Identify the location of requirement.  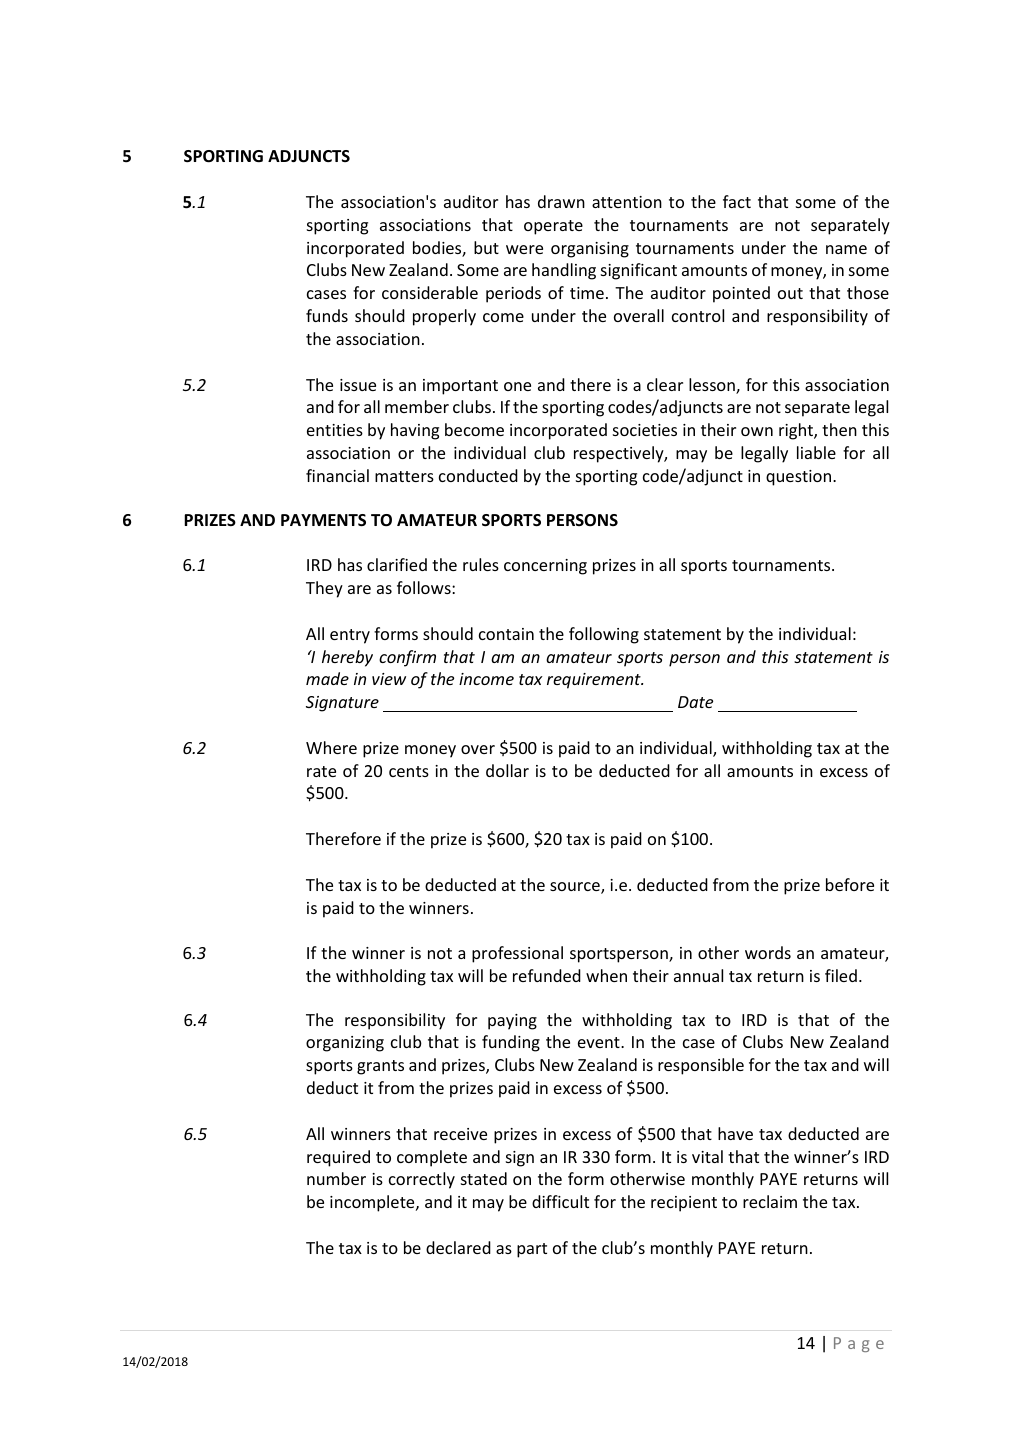
(595, 681).
